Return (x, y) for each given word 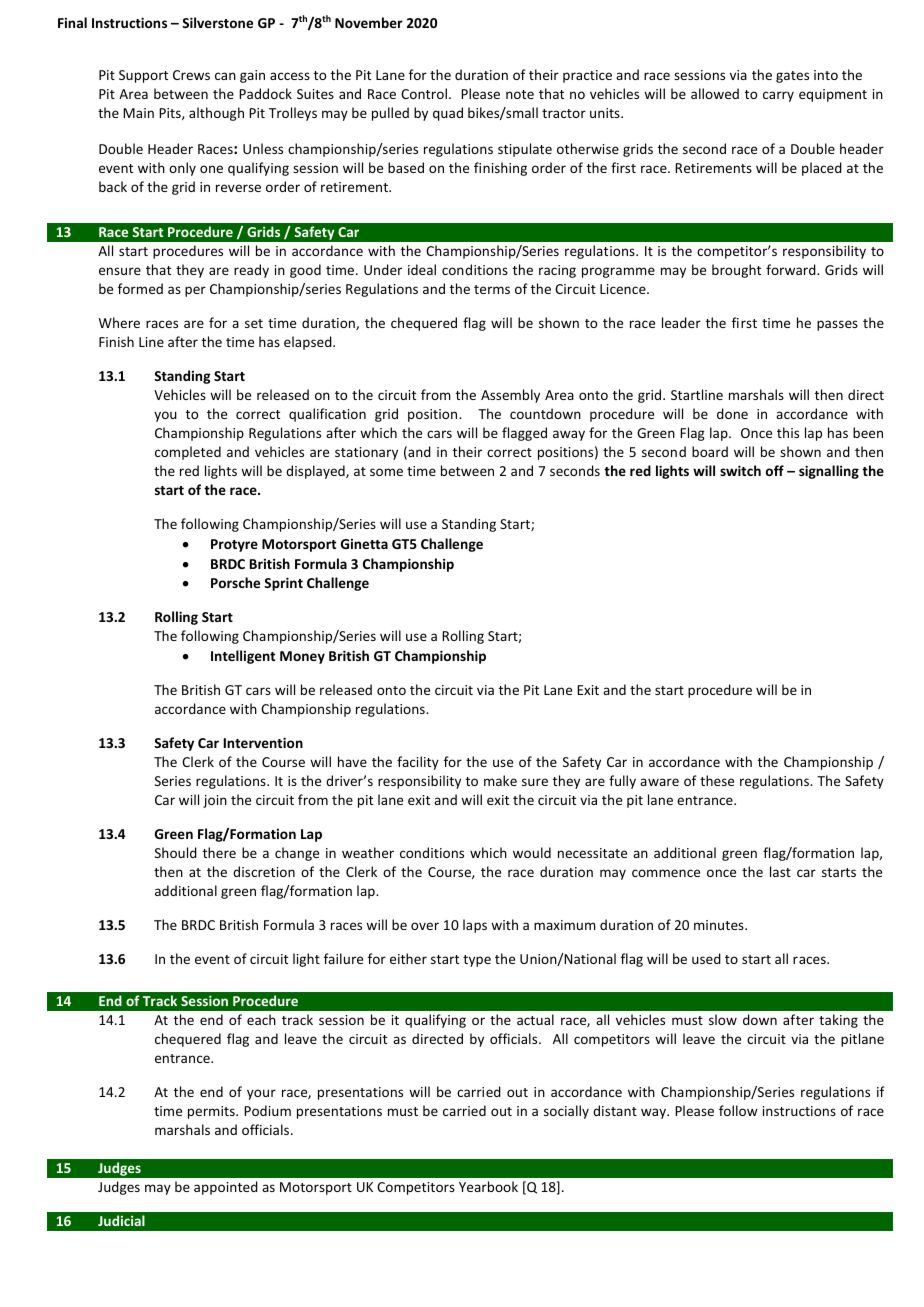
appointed (226, 1188)
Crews (191, 75)
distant (615, 1110)
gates (792, 77)
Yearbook (488, 1186)
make (500, 780)
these (717, 780)
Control (424, 93)
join (215, 801)
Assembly (510, 396)
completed (188, 453)
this (788, 432)
